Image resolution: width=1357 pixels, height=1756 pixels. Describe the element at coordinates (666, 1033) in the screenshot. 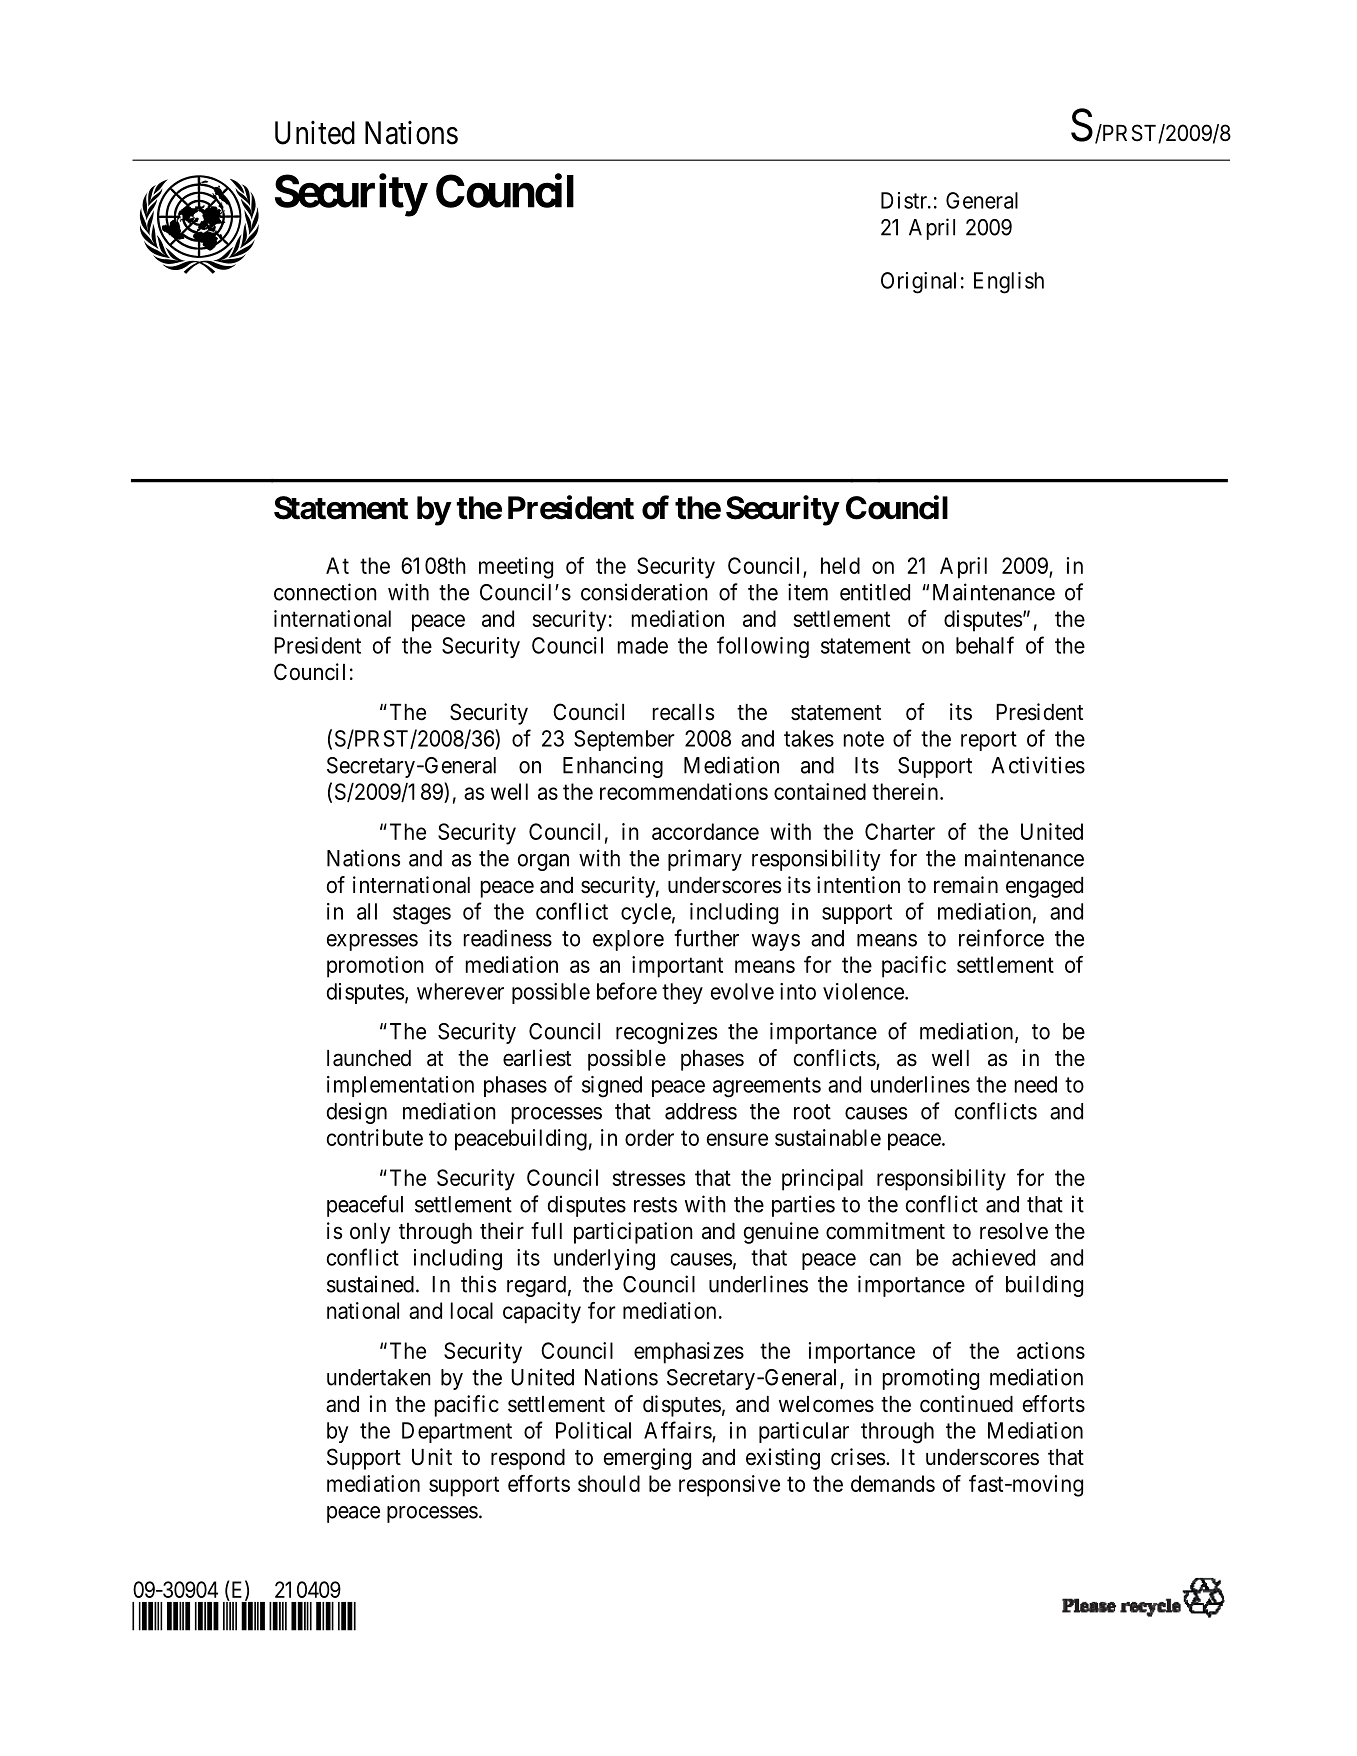

I see `recognizes` at that location.
